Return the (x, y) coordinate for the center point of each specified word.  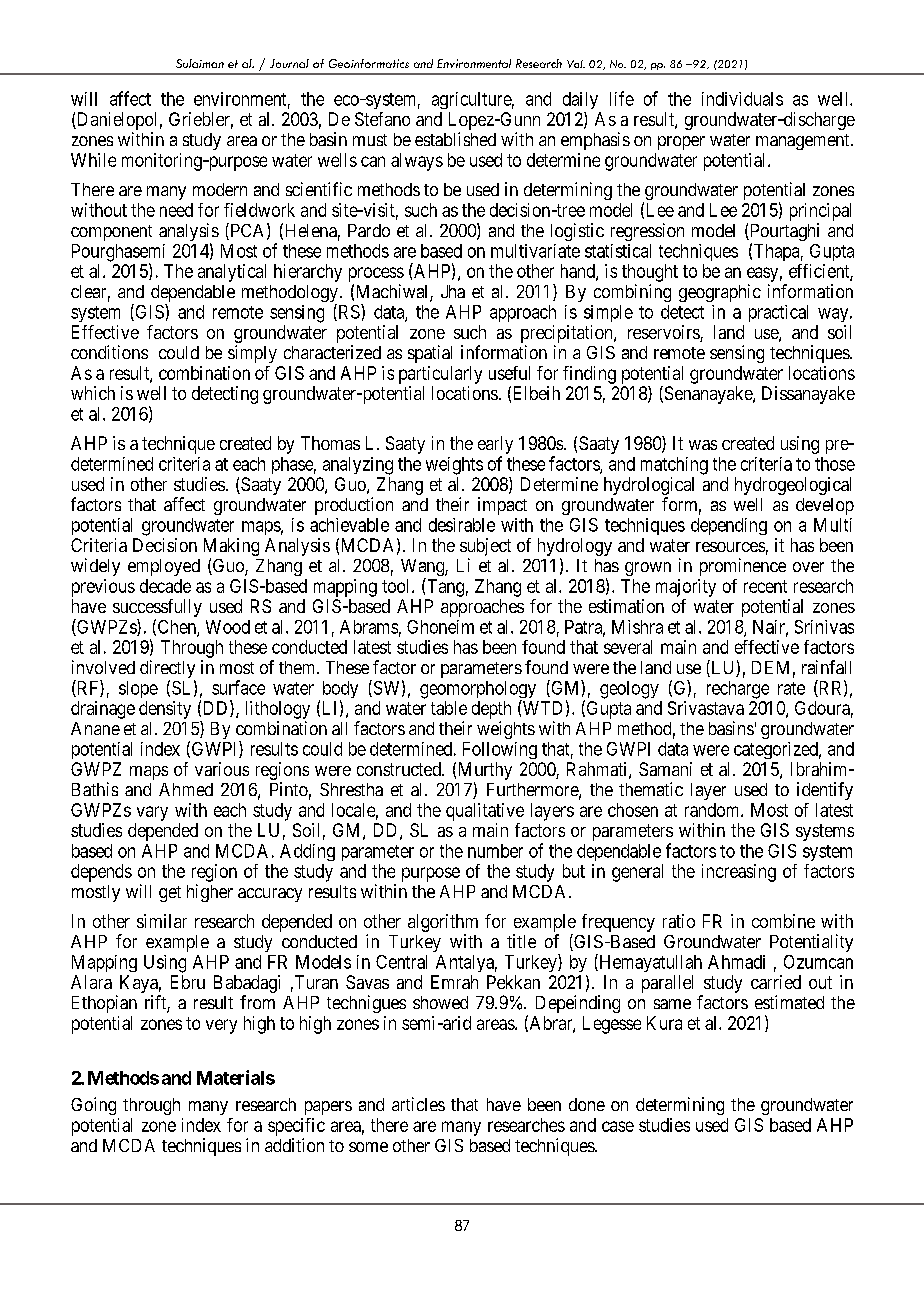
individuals (742, 99)
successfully (157, 609)
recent (765, 586)
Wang (423, 569)
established (455, 139)
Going (93, 1106)
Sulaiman (200, 63)
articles (418, 1104)
